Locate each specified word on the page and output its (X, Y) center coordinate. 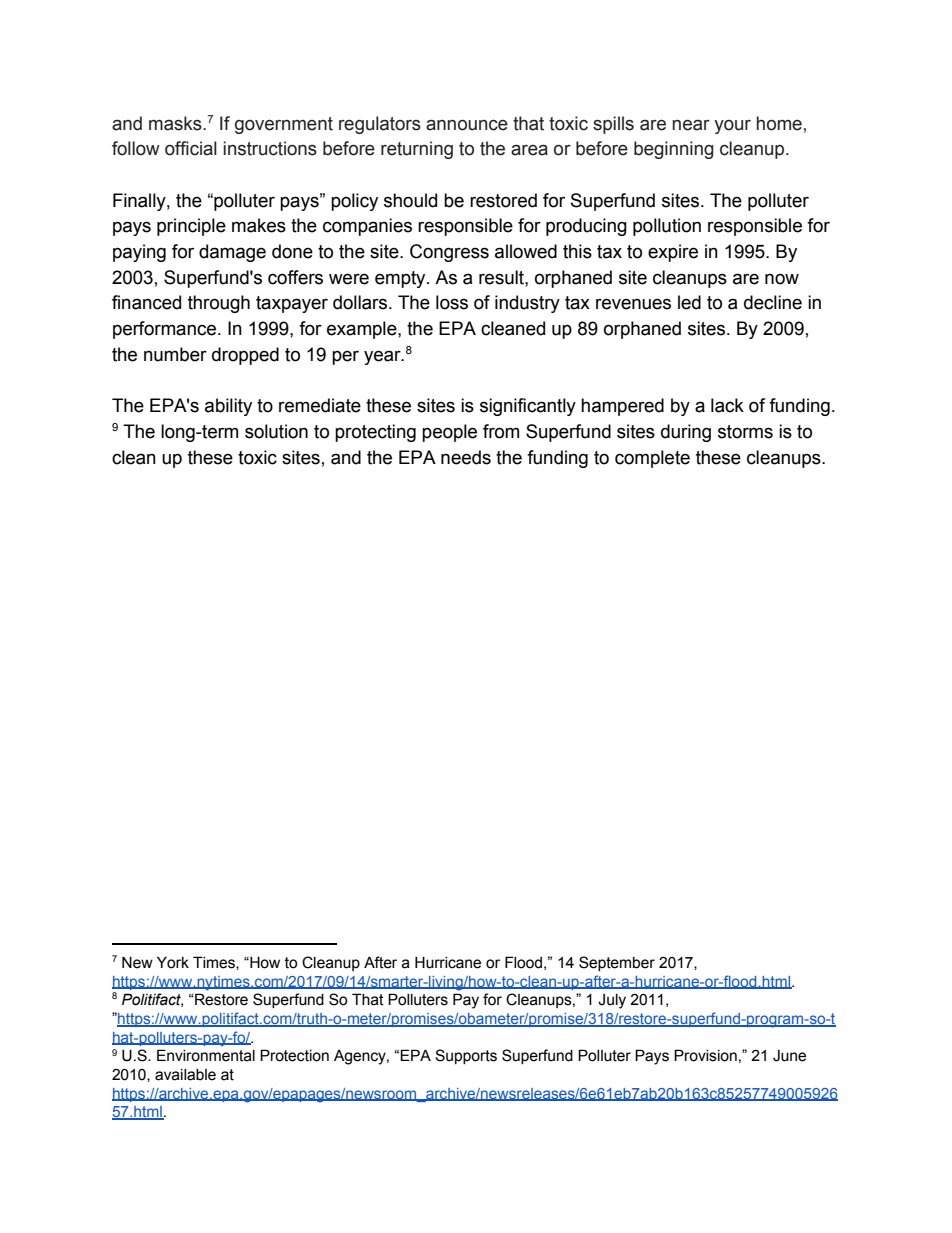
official (191, 148)
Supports (466, 1056)
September (617, 963)
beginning (674, 150)
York (173, 962)
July (612, 1001)
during (686, 433)
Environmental (206, 1055)
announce (467, 125)
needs (466, 457)
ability (228, 407)
